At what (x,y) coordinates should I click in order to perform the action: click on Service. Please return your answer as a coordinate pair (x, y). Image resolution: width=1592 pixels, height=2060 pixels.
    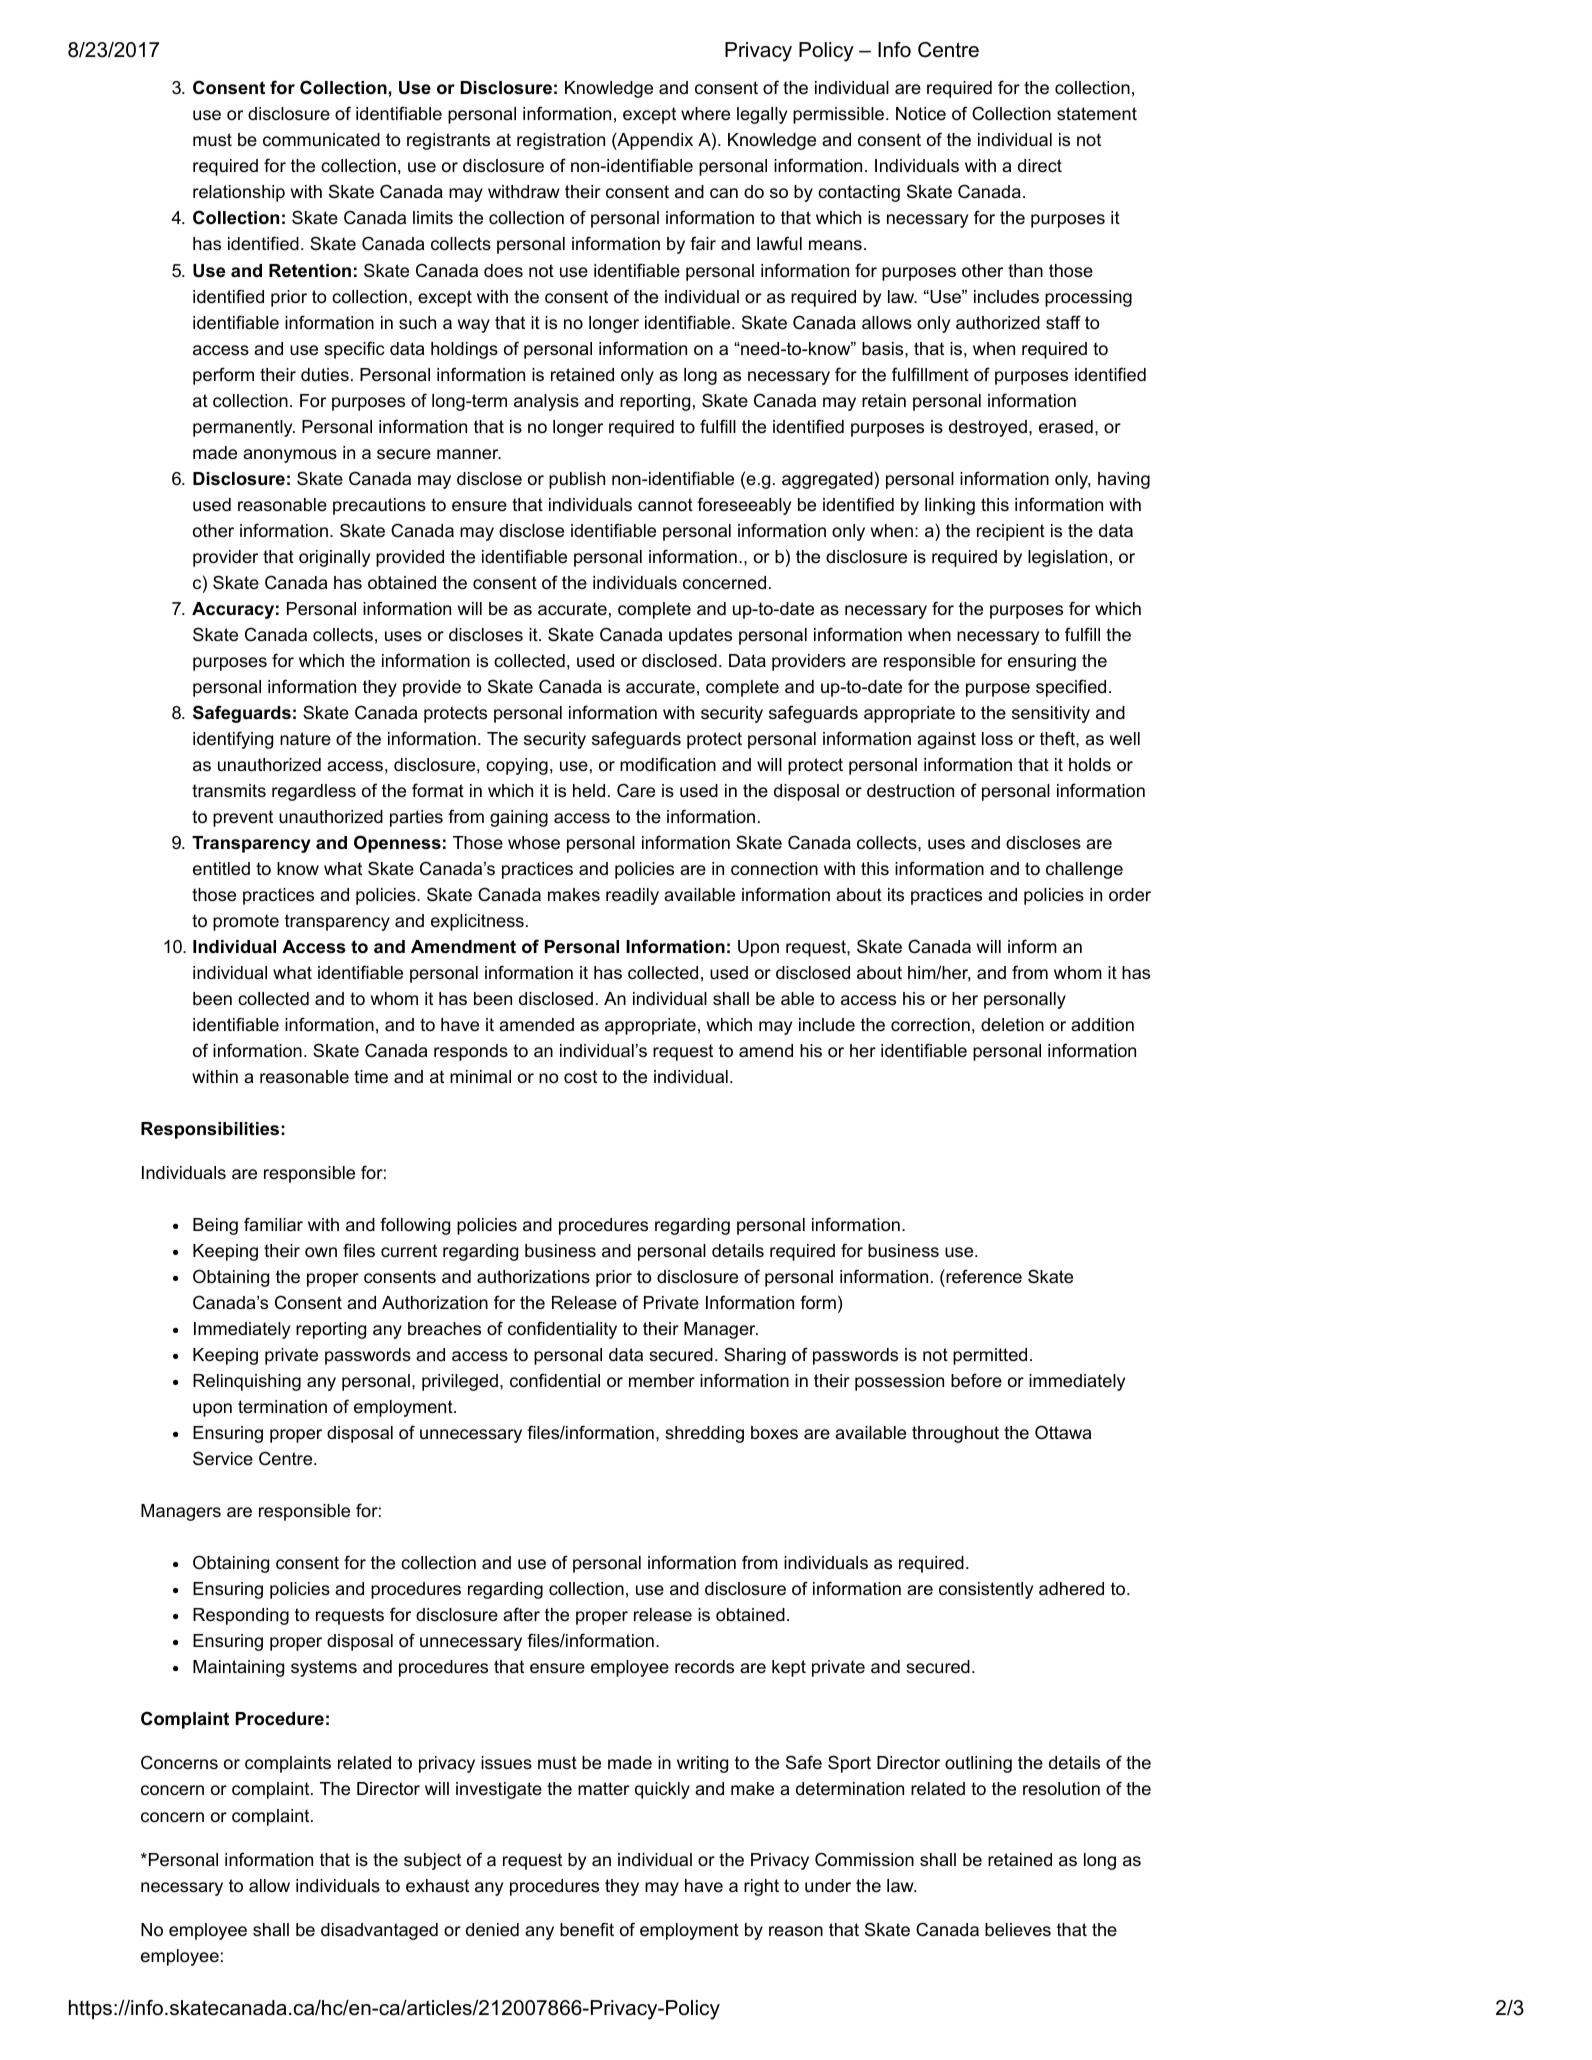
    Looking at the image, I should click on (223, 1458).
